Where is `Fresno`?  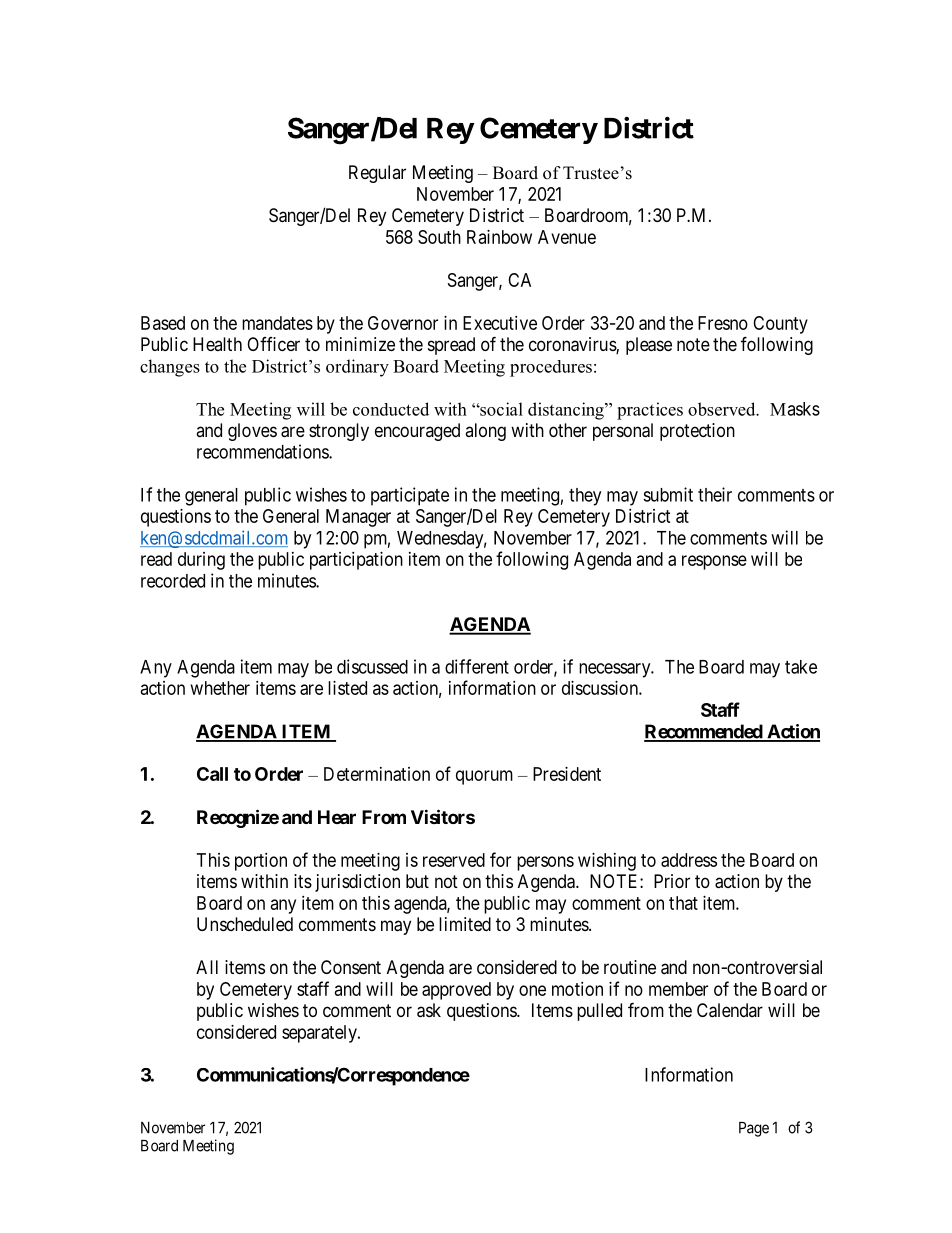 Fresno is located at coordinates (723, 323).
